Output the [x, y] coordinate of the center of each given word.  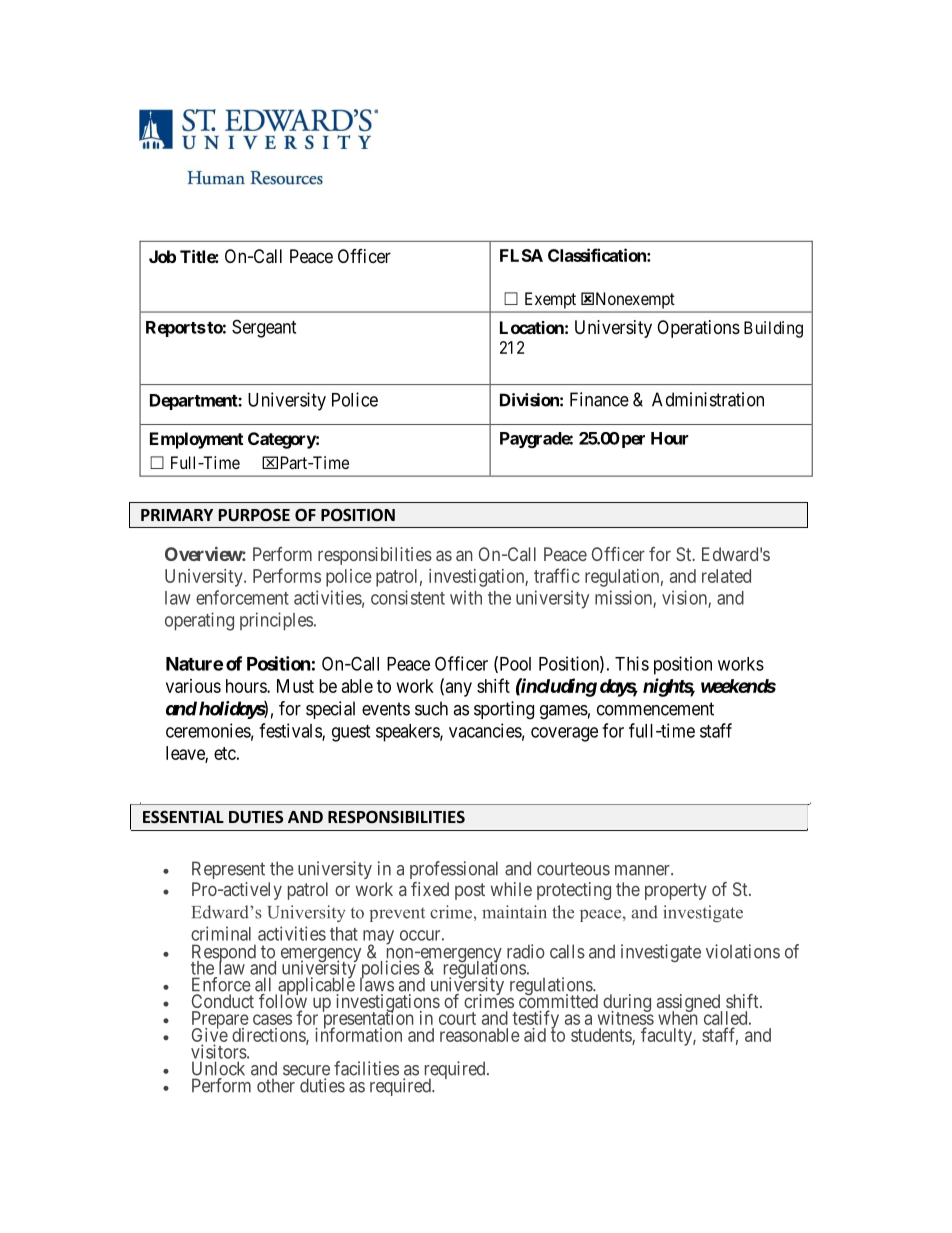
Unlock [218, 1068]
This [632, 663]
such [431, 708]
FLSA [521, 255]
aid [535, 1035]
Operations [698, 329]
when [678, 1017]
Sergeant [264, 328]
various [193, 686]
